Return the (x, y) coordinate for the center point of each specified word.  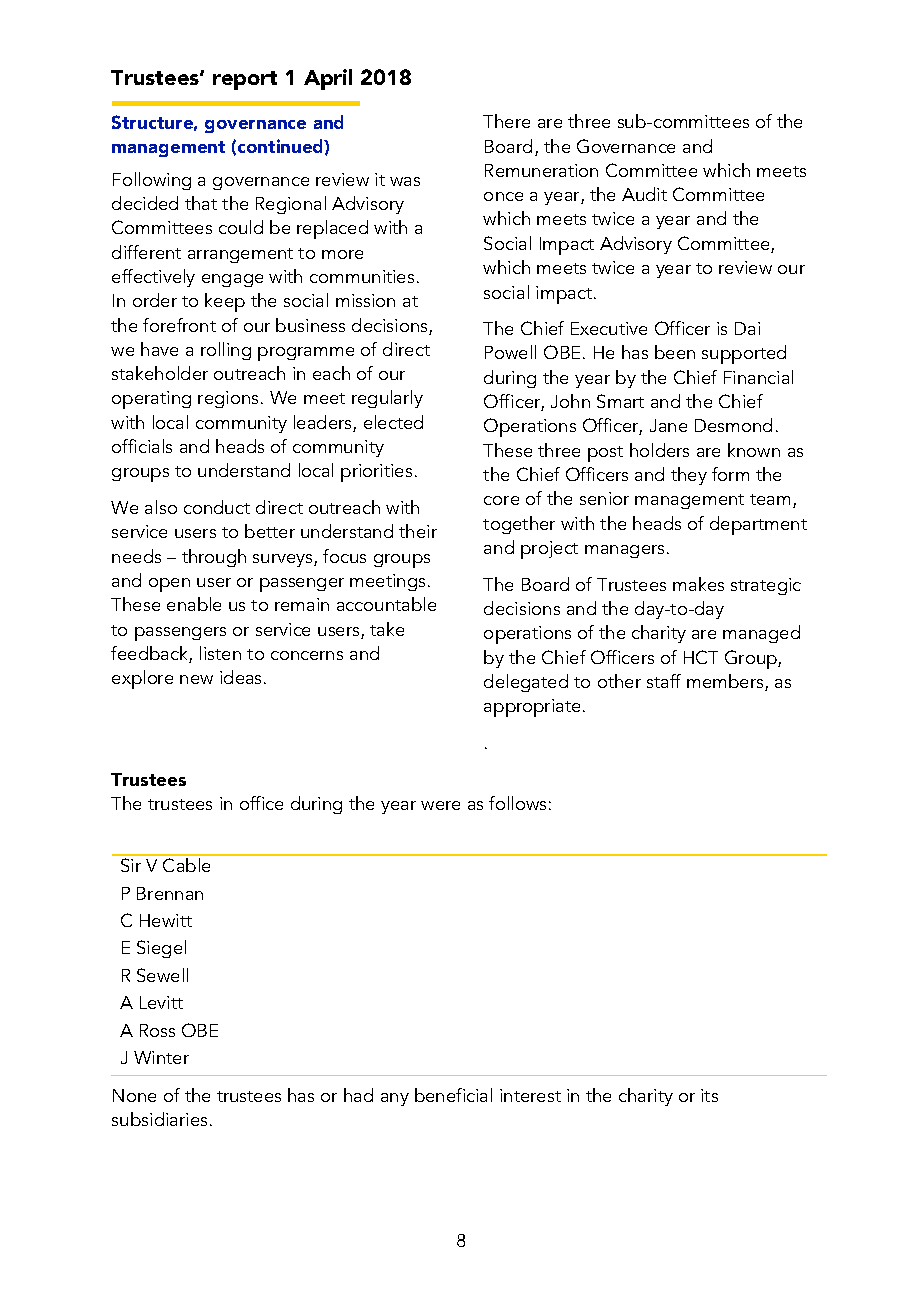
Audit (644, 194)
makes (698, 584)
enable (194, 604)
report (245, 80)
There (506, 121)
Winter (161, 1057)
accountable (386, 604)
